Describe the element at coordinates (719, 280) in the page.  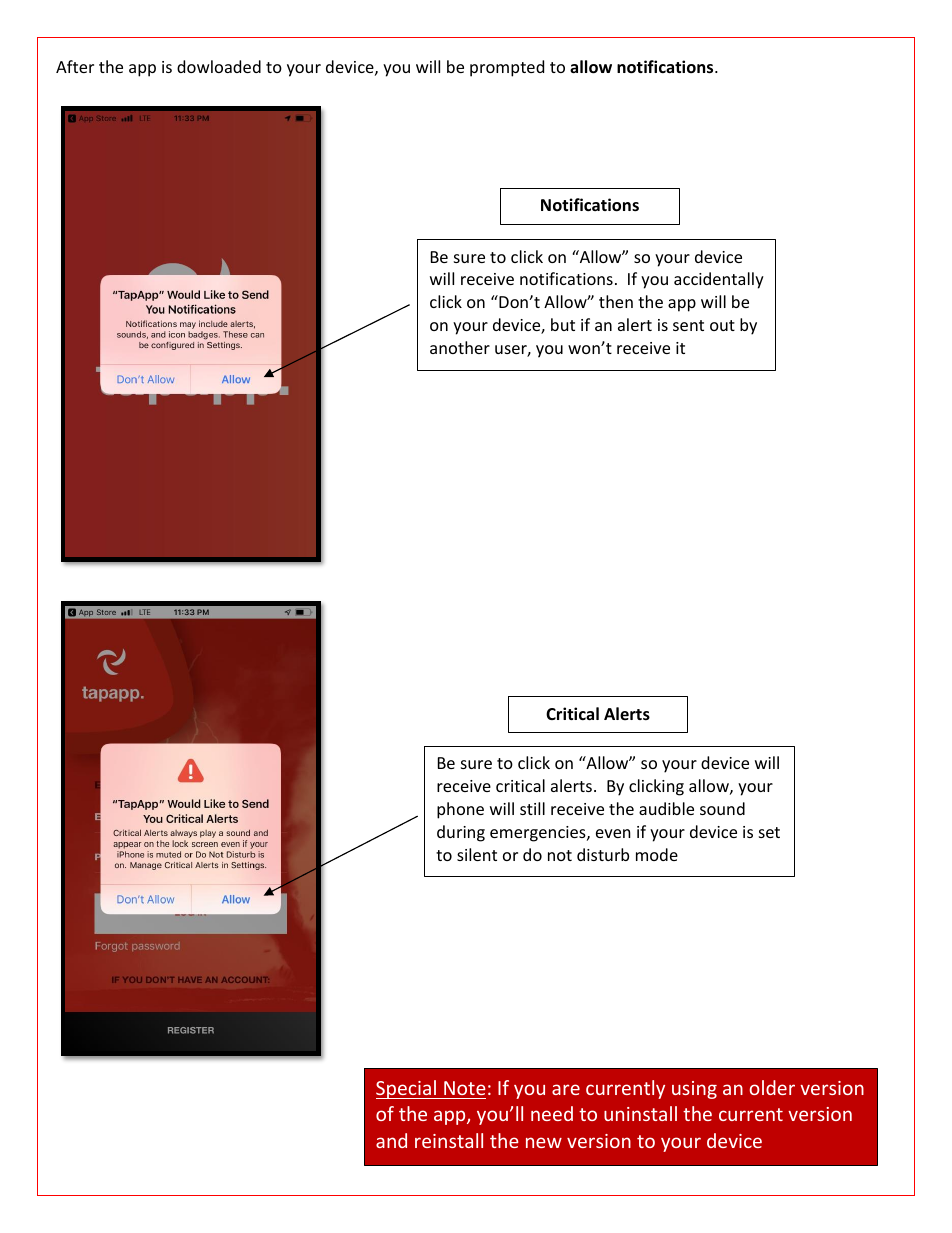
I see `accidentally` at that location.
